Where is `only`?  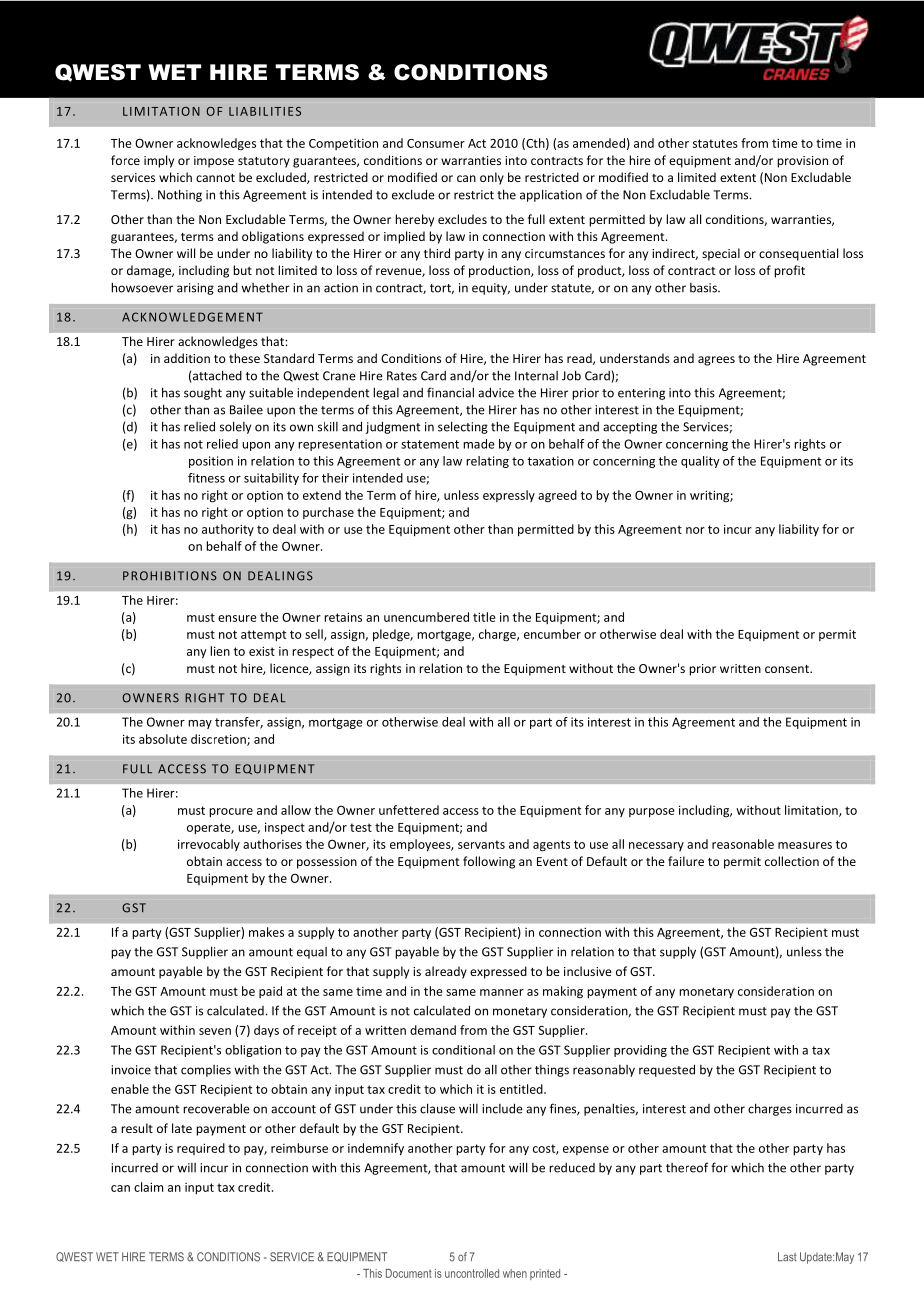
only is located at coordinates (492, 178).
